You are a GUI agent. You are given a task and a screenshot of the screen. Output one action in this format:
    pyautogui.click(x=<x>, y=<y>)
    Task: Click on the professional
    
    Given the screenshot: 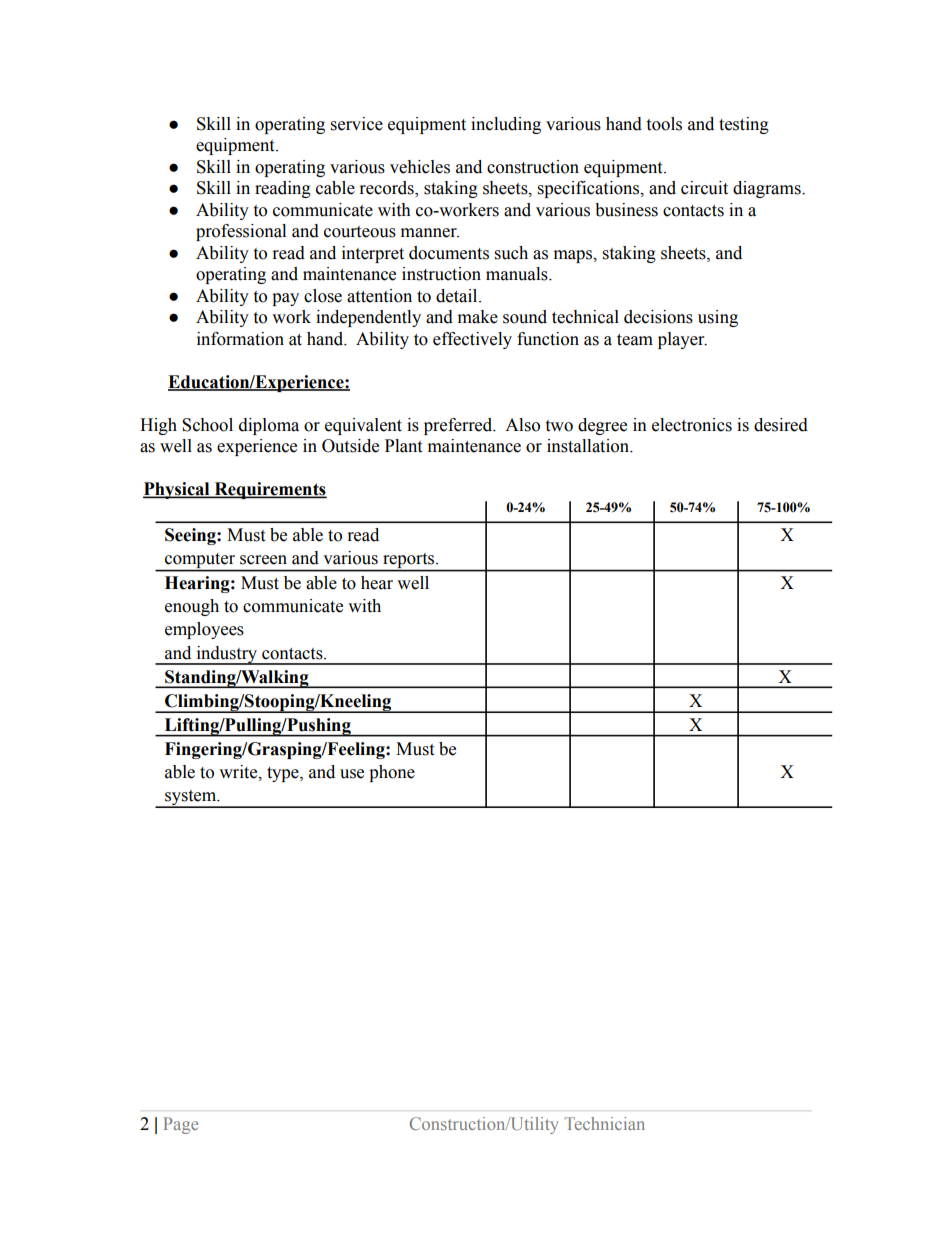 What is the action you would take?
    pyautogui.click(x=241, y=232)
